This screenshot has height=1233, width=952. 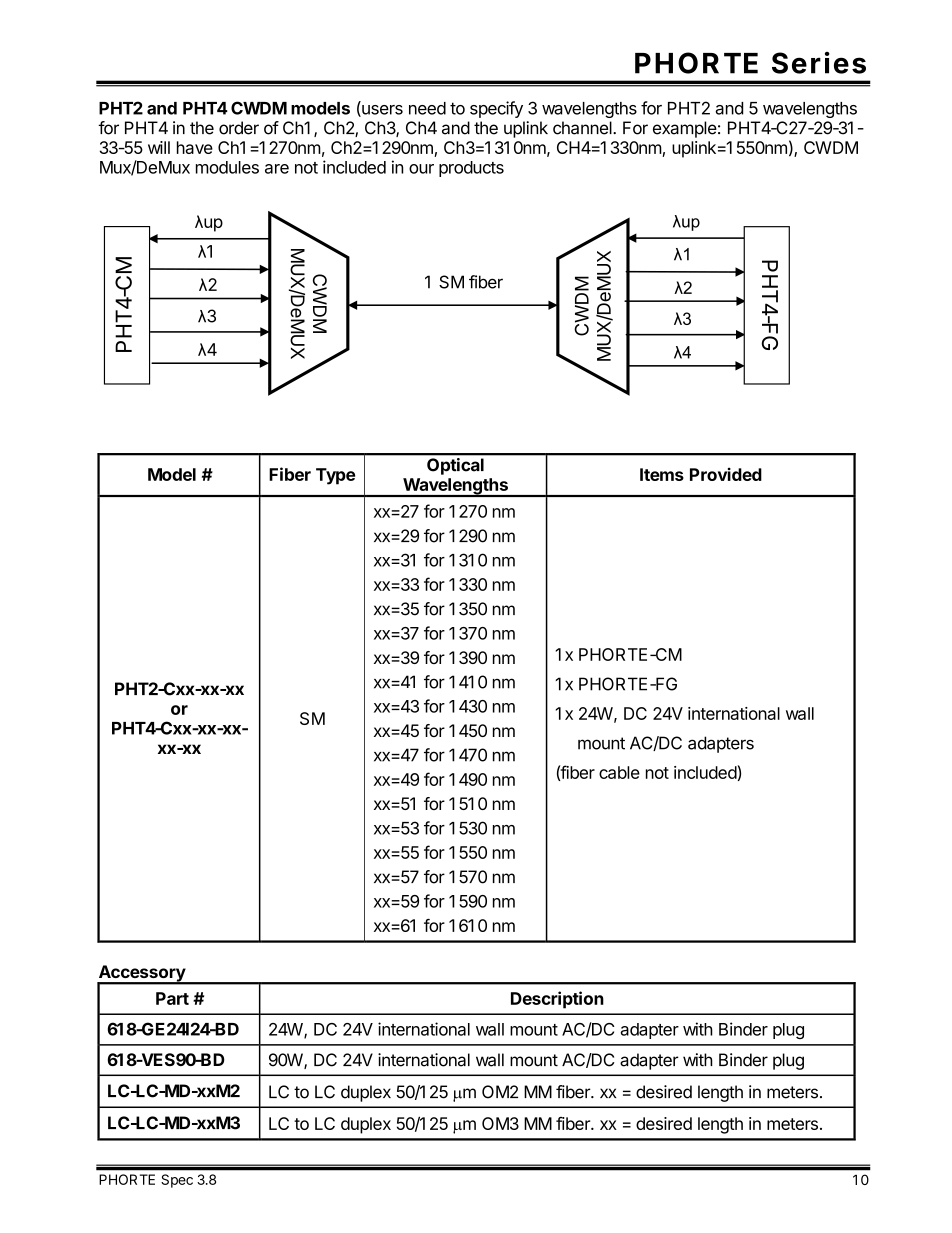 What do you see at coordinates (421, 169) in the screenshot?
I see `our` at bounding box center [421, 169].
